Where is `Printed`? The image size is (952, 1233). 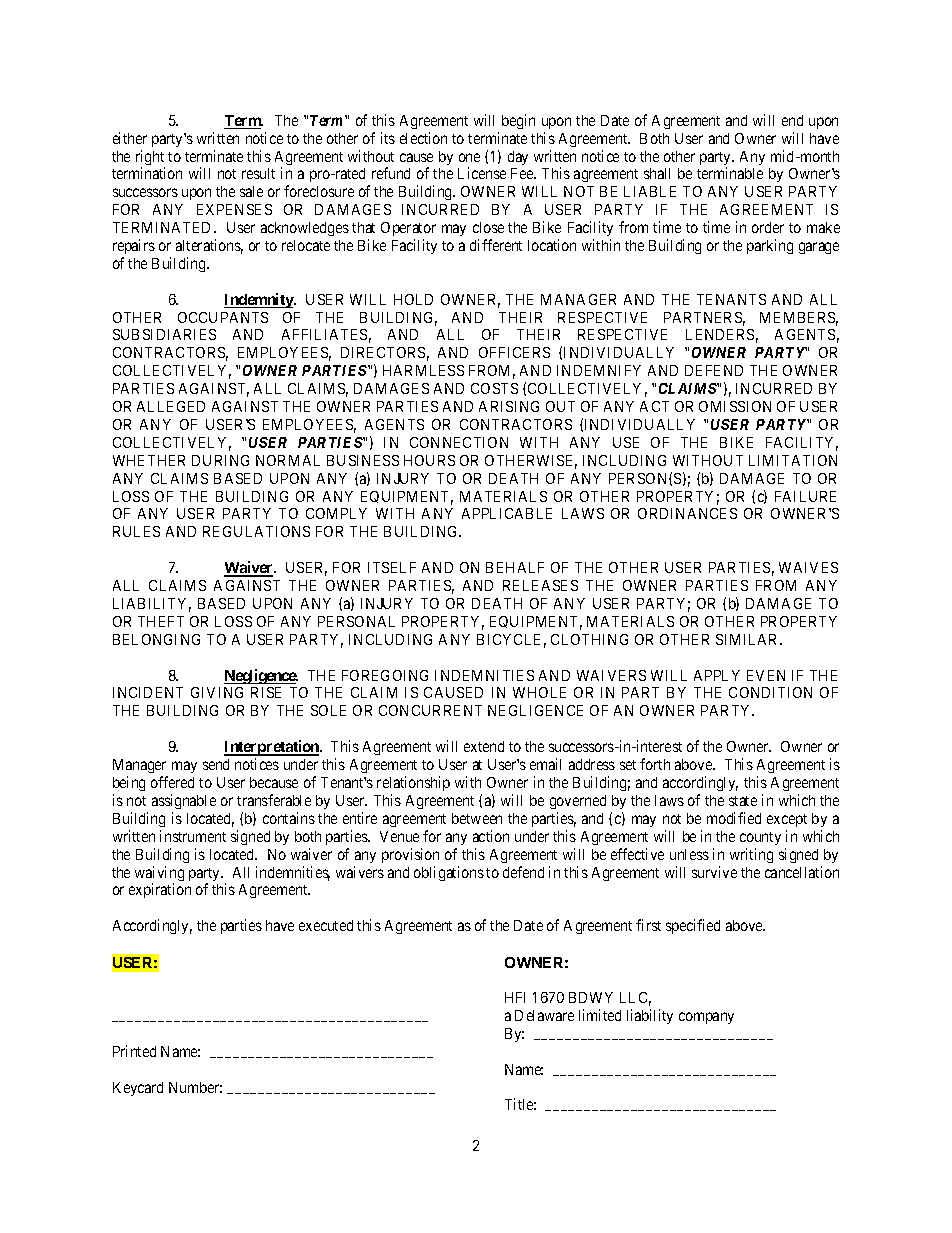 Printed is located at coordinates (134, 1051).
